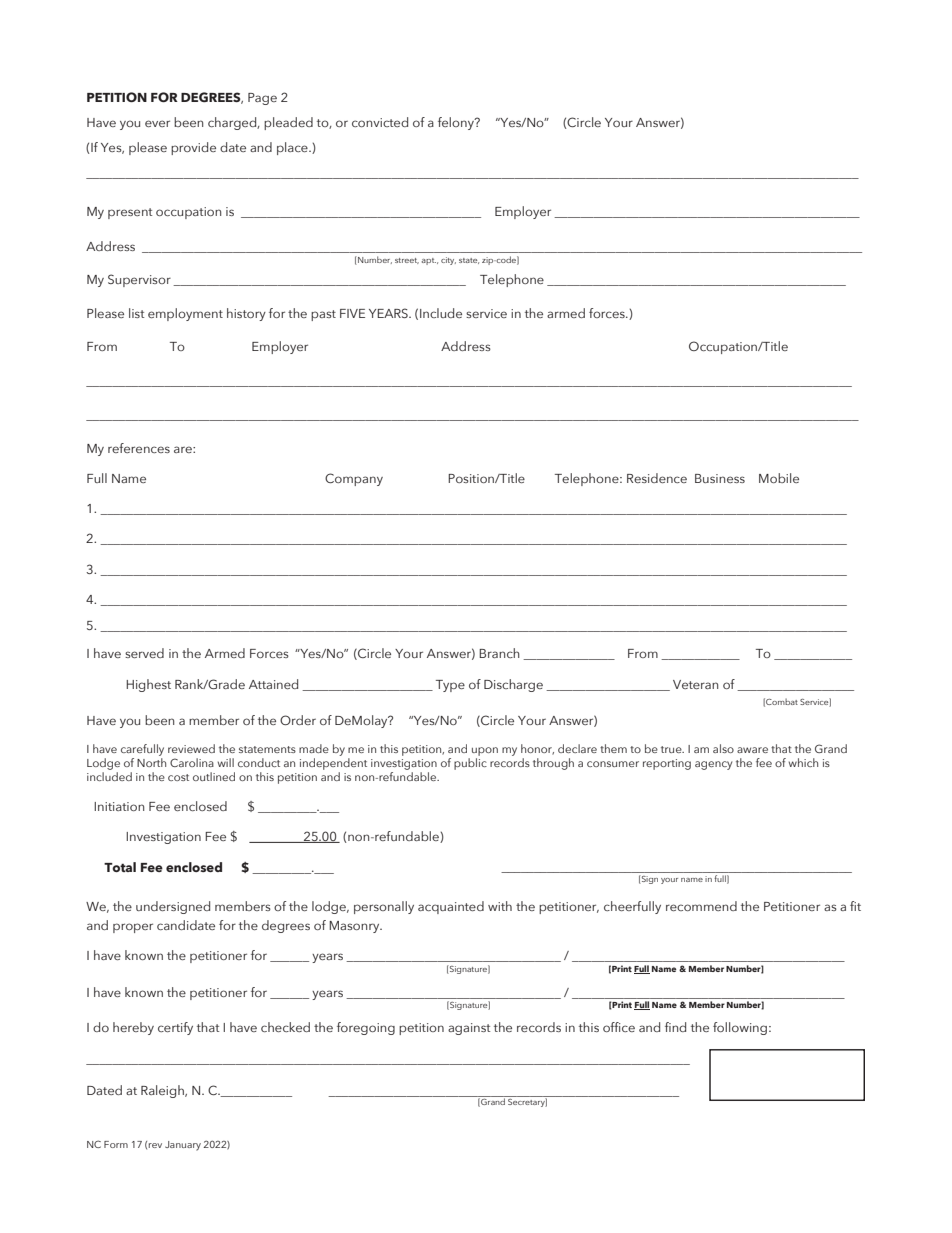  Describe the element at coordinates (183, 1146) in the image. I see `January` at that location.
